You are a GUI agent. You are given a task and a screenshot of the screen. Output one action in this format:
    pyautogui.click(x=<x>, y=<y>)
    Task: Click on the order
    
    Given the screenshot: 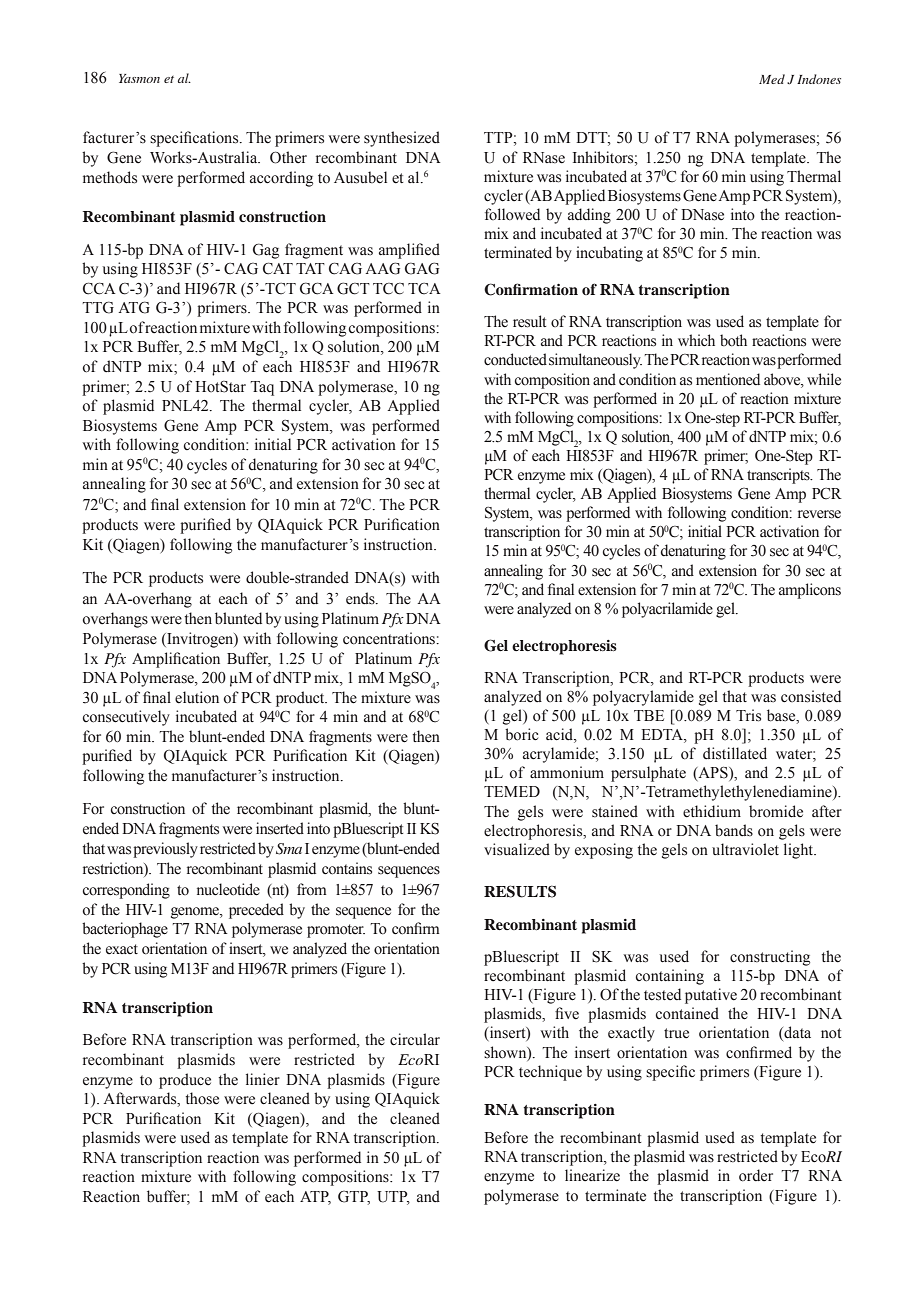 What is the action you would take?
    pyautogui.click(x=756, y=1175)
